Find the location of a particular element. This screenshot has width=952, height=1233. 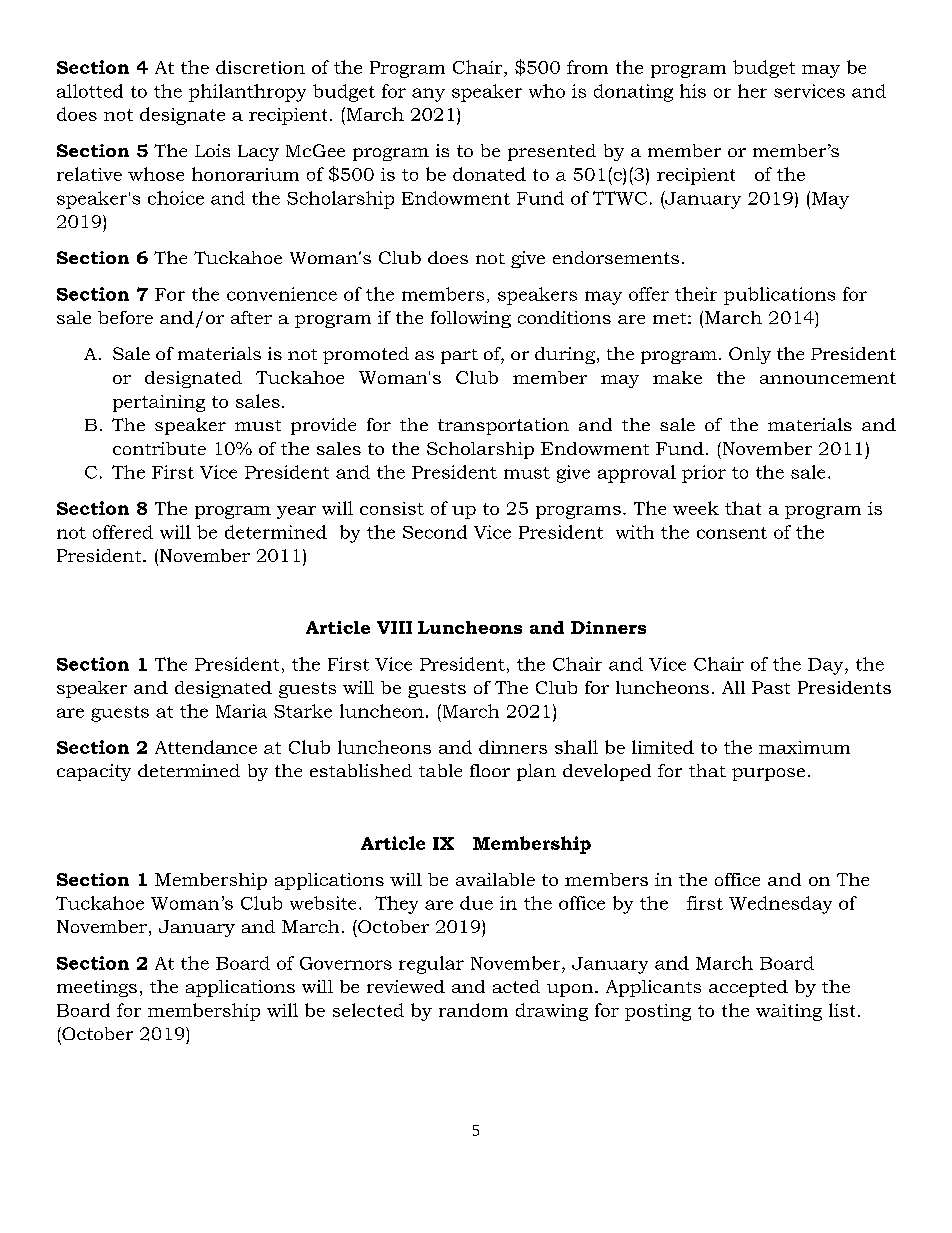

random is located at coordinates (473, 1010).
